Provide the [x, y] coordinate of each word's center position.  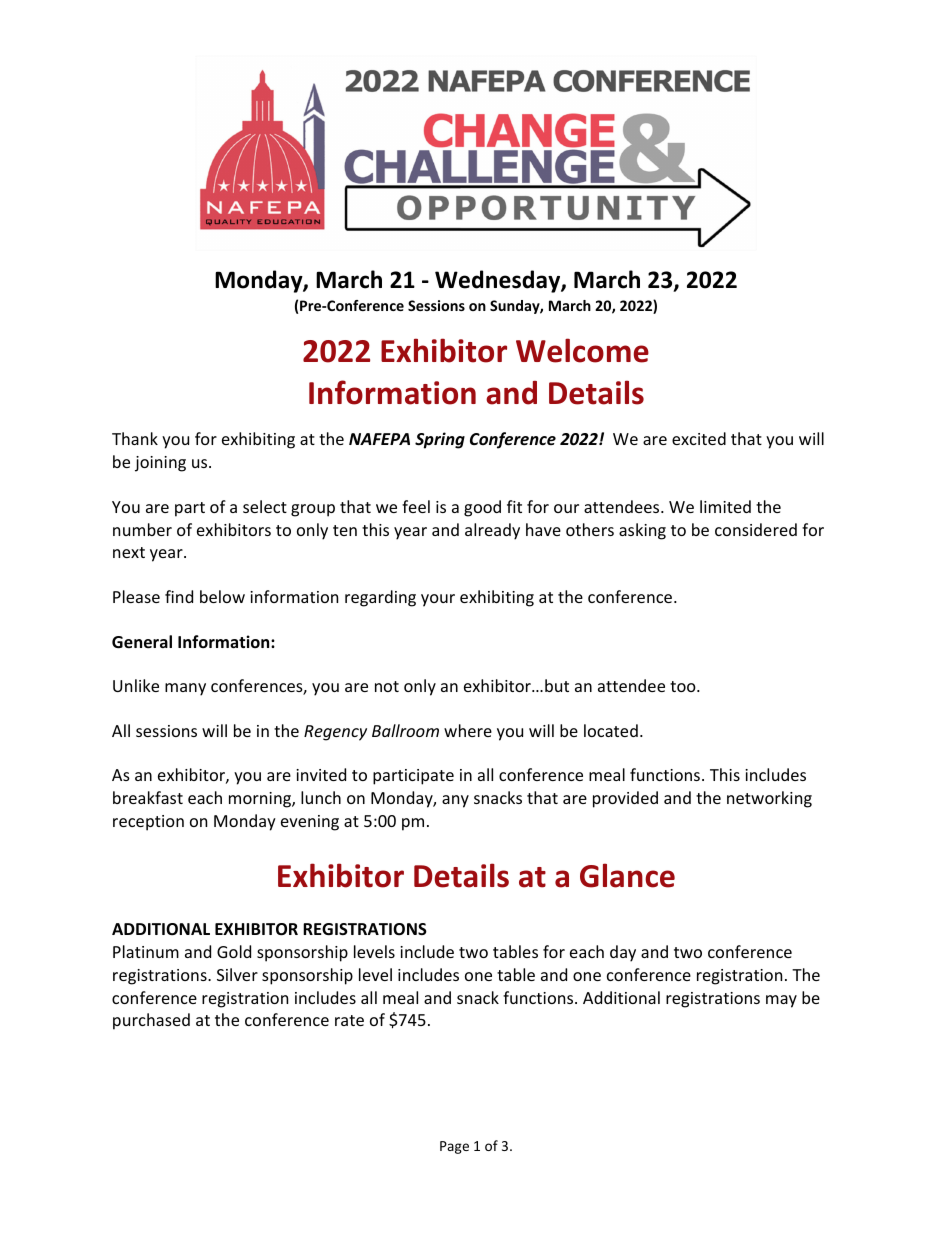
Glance [627, 875]
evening [310, 823]
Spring [440, 440]
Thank [135, 438]
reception [148, 823]
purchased [151, 1021]
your [438, 600]
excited [699, 438]
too [684, 686]
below [222, 596]
